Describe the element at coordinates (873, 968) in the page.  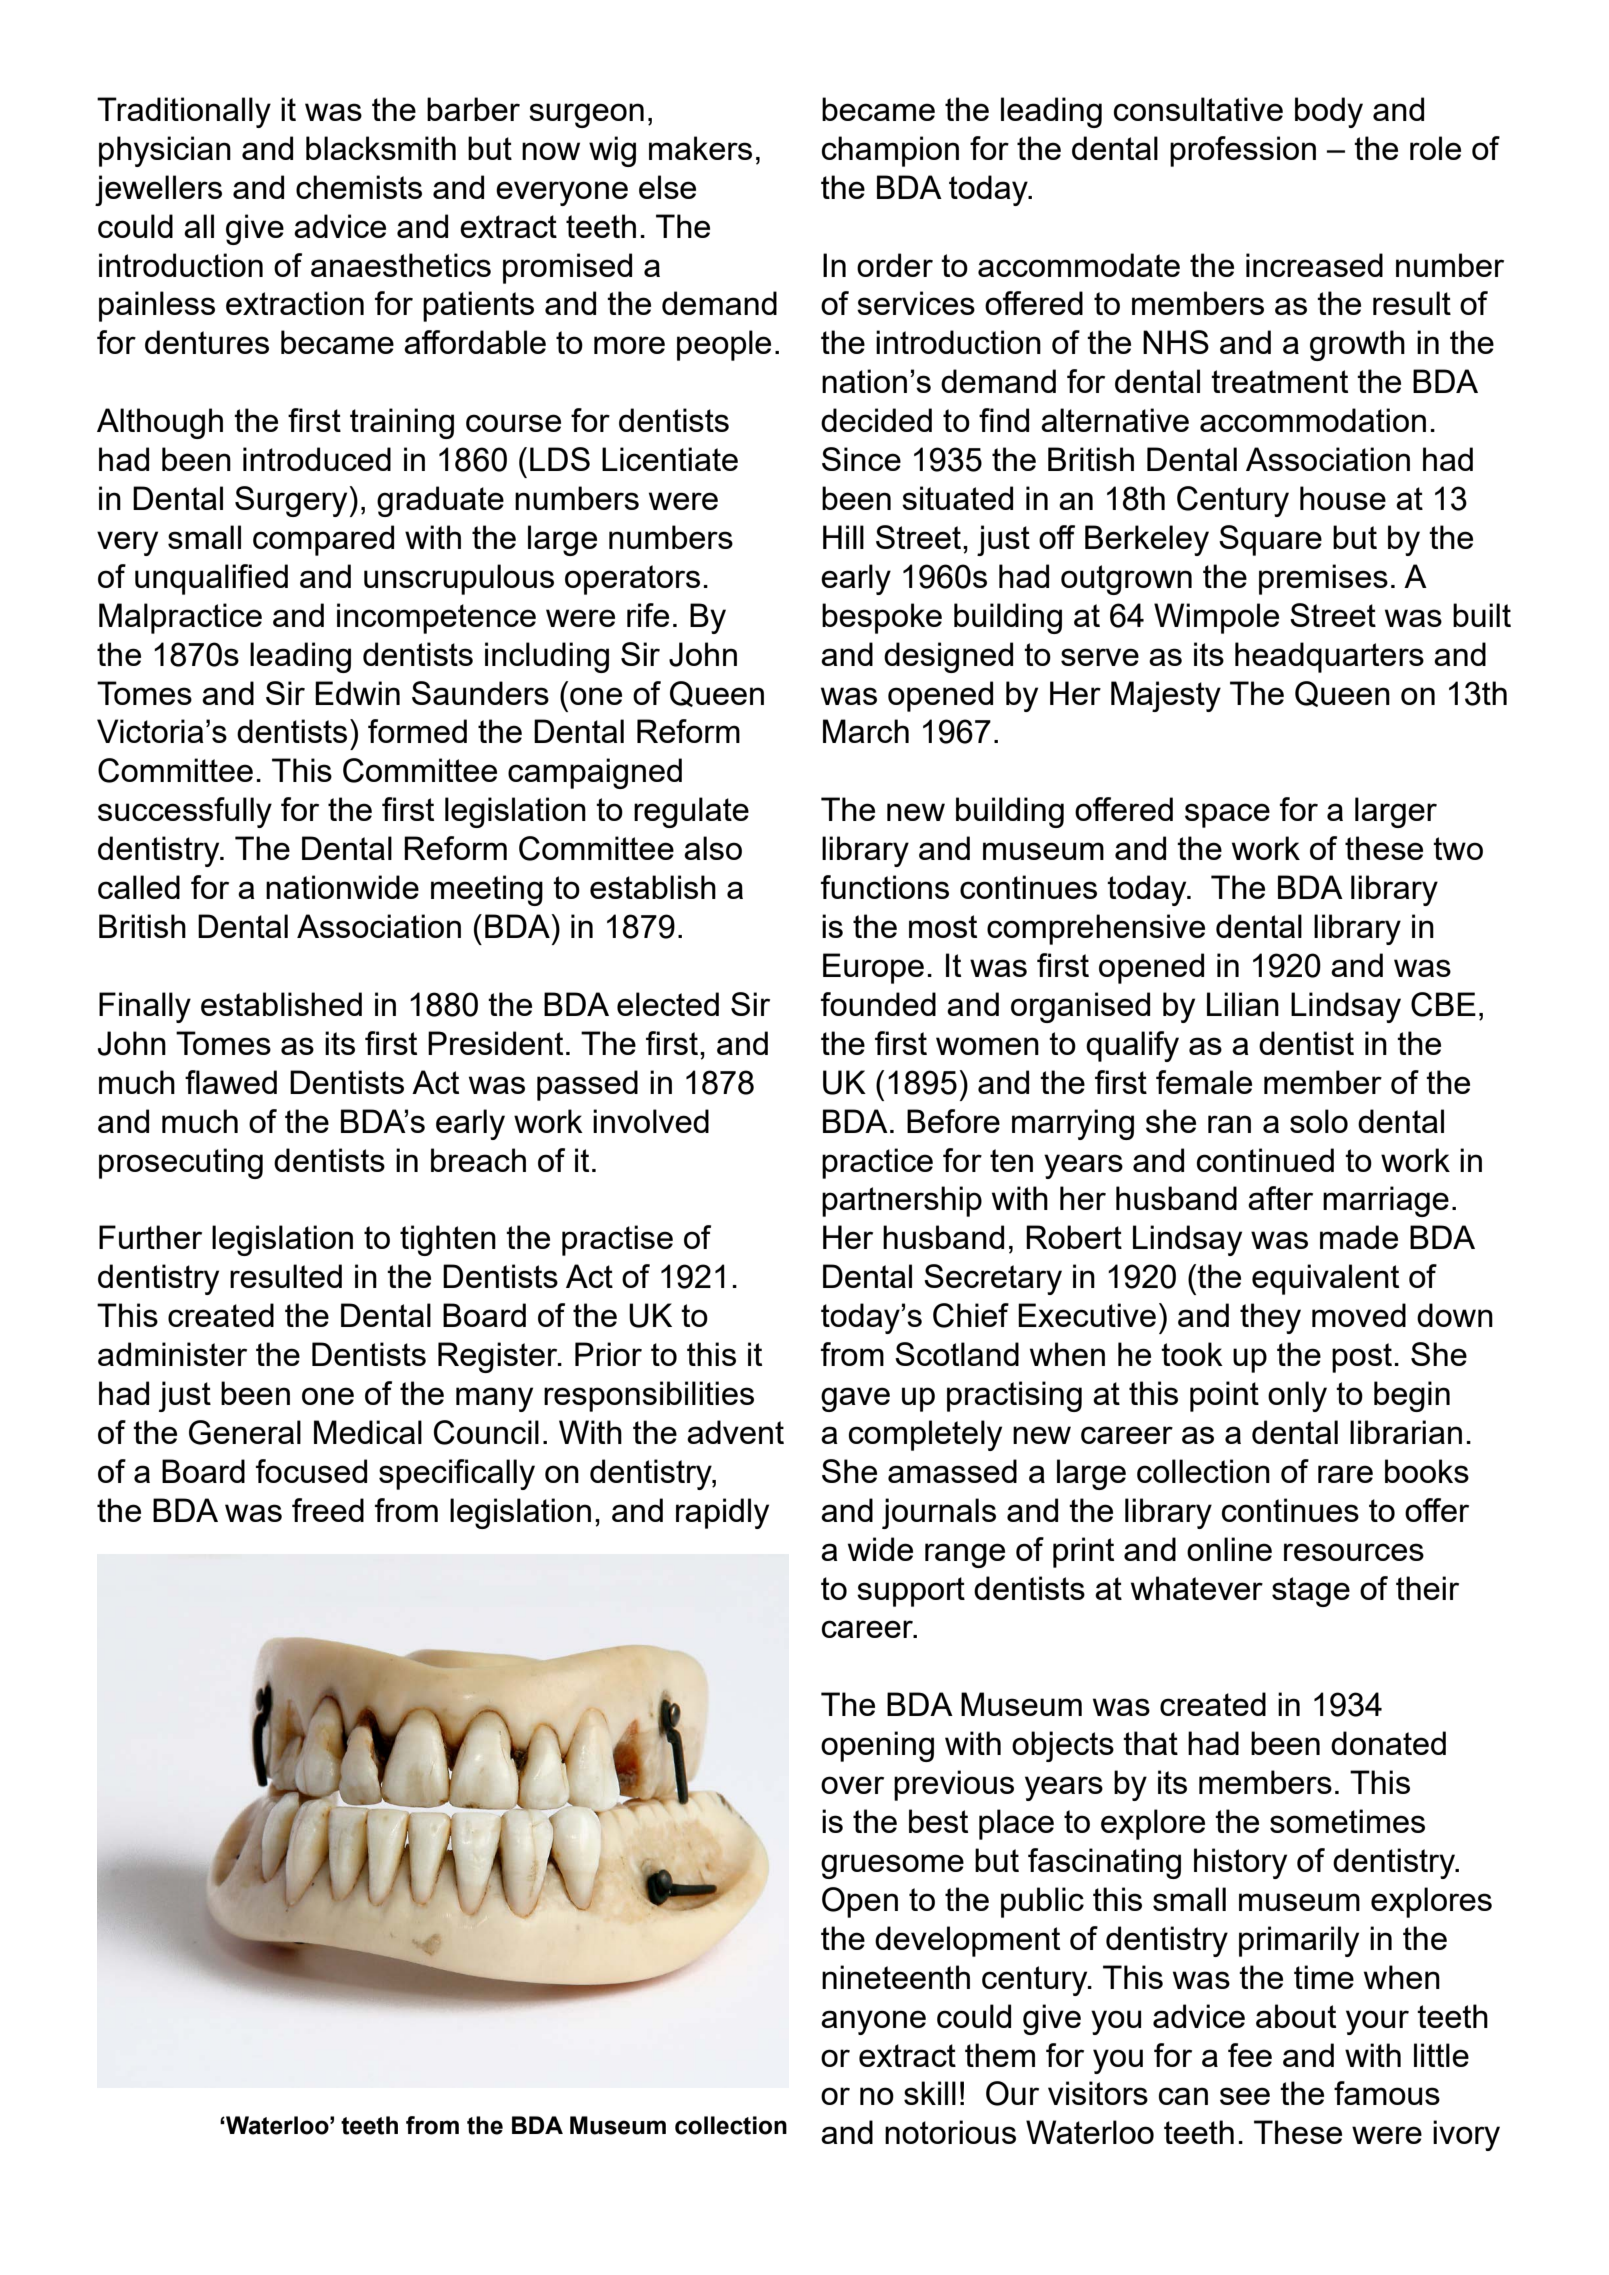
I see `Europe` at that location.
